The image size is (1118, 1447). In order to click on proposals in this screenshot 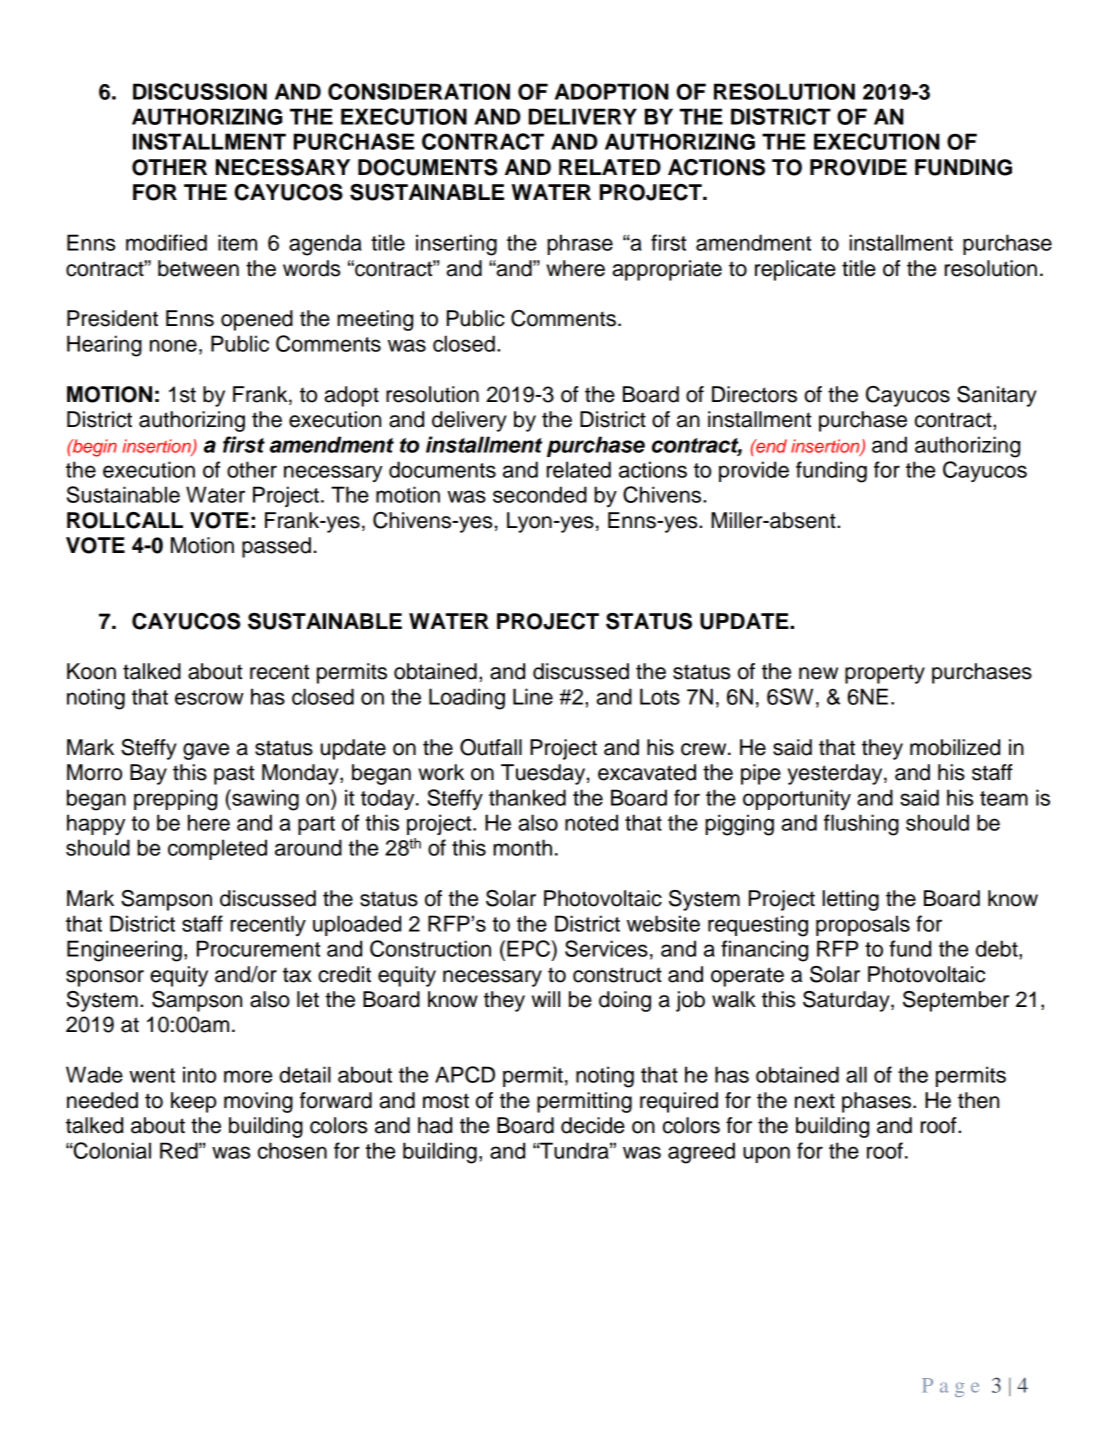, I will do `click(863, 925)`.
